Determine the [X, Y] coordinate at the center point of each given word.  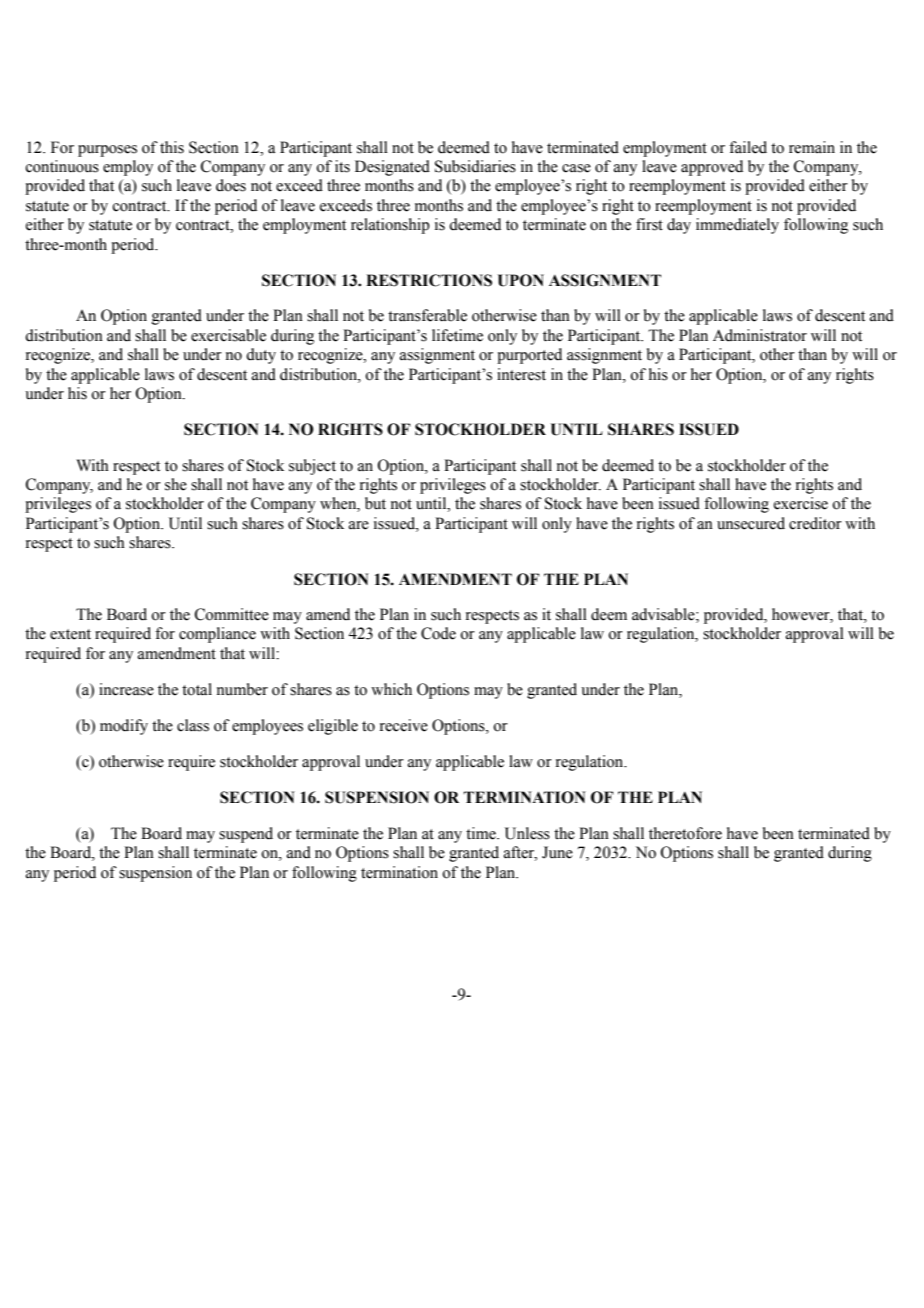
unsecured [751, 523]
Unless [527, 833]
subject [312, 467]
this [172, 147]
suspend [246, 835]
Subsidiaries [475, 166]
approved [712, 168]
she [176, 484]
